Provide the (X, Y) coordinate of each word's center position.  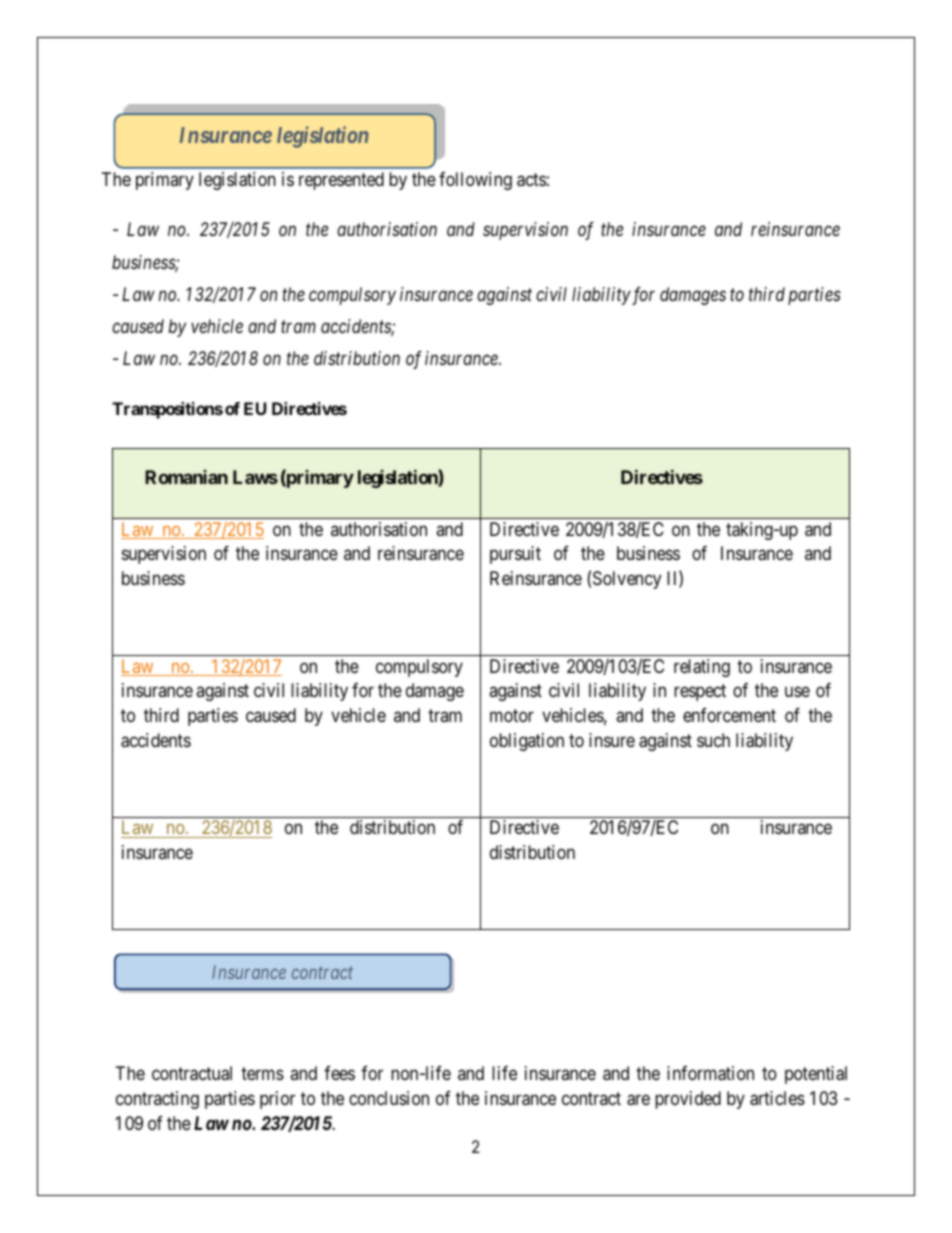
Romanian (186, 477)
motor (512, 715)
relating (702, 668)
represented (341, 181)
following (475, 181)
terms (262, 1073)
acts (531, 180)
